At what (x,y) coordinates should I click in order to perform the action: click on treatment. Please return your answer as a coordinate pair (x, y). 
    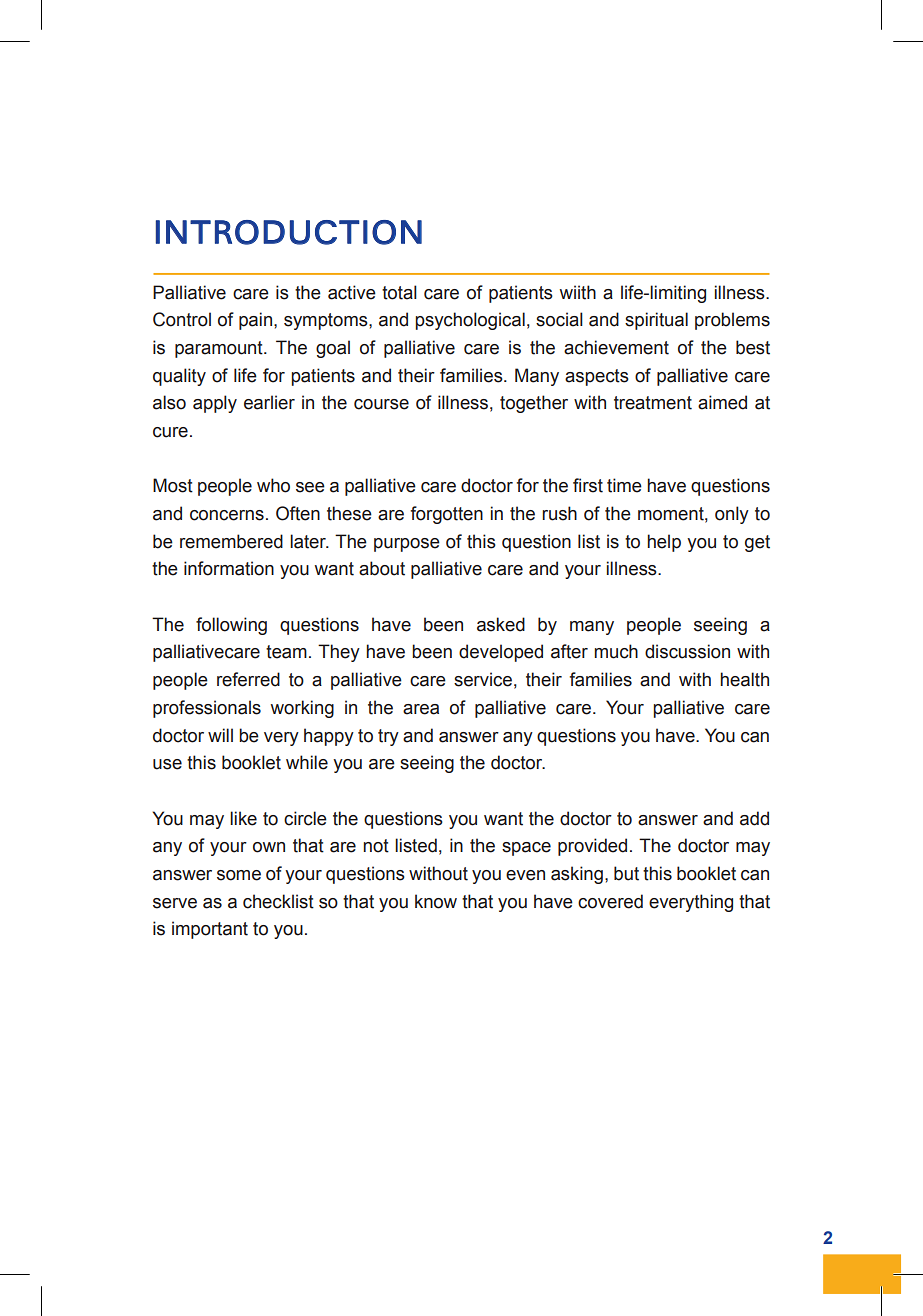
    Looking at the image, I should click on (653, 403).
